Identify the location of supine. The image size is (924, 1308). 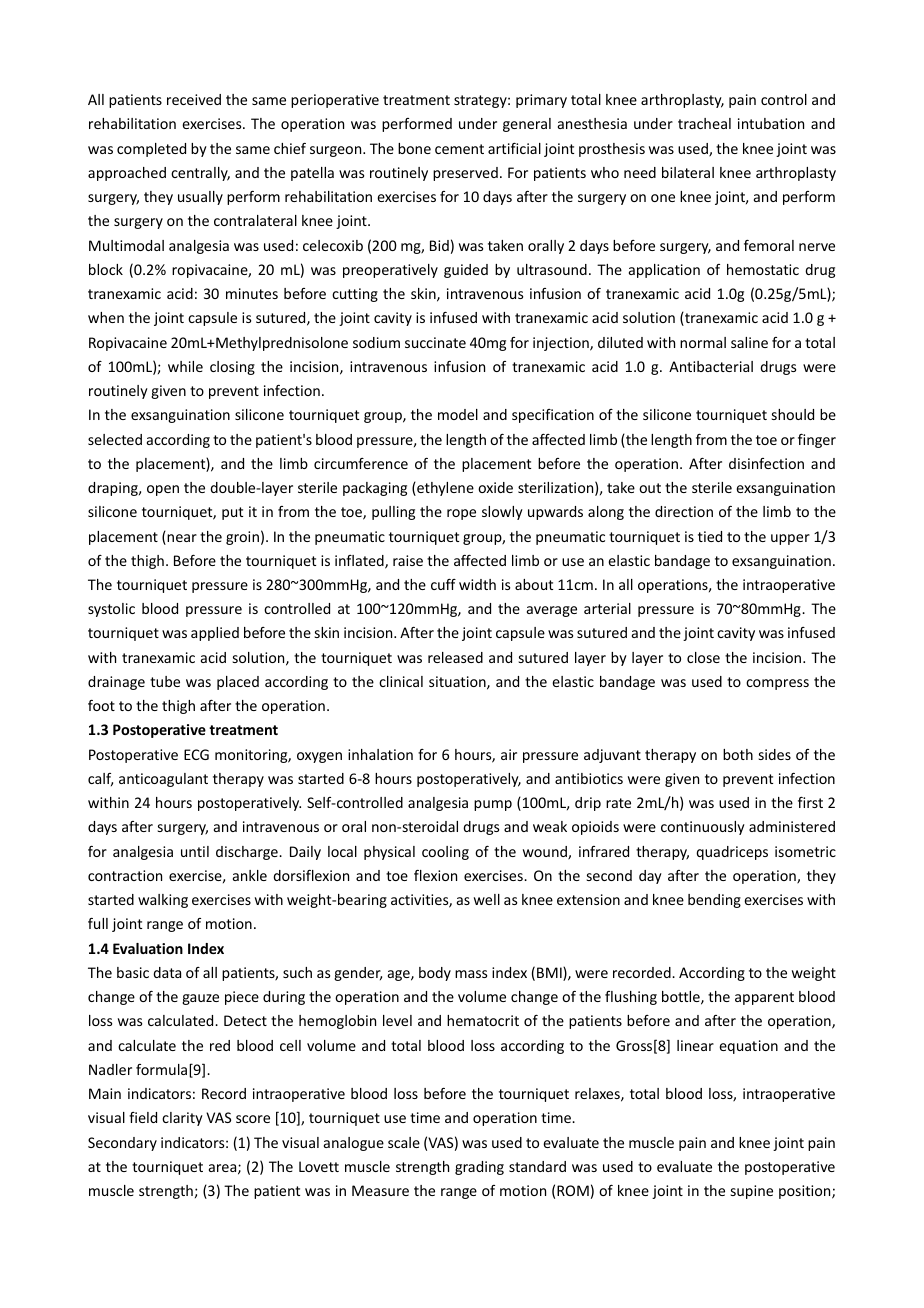
(752, 1192).
